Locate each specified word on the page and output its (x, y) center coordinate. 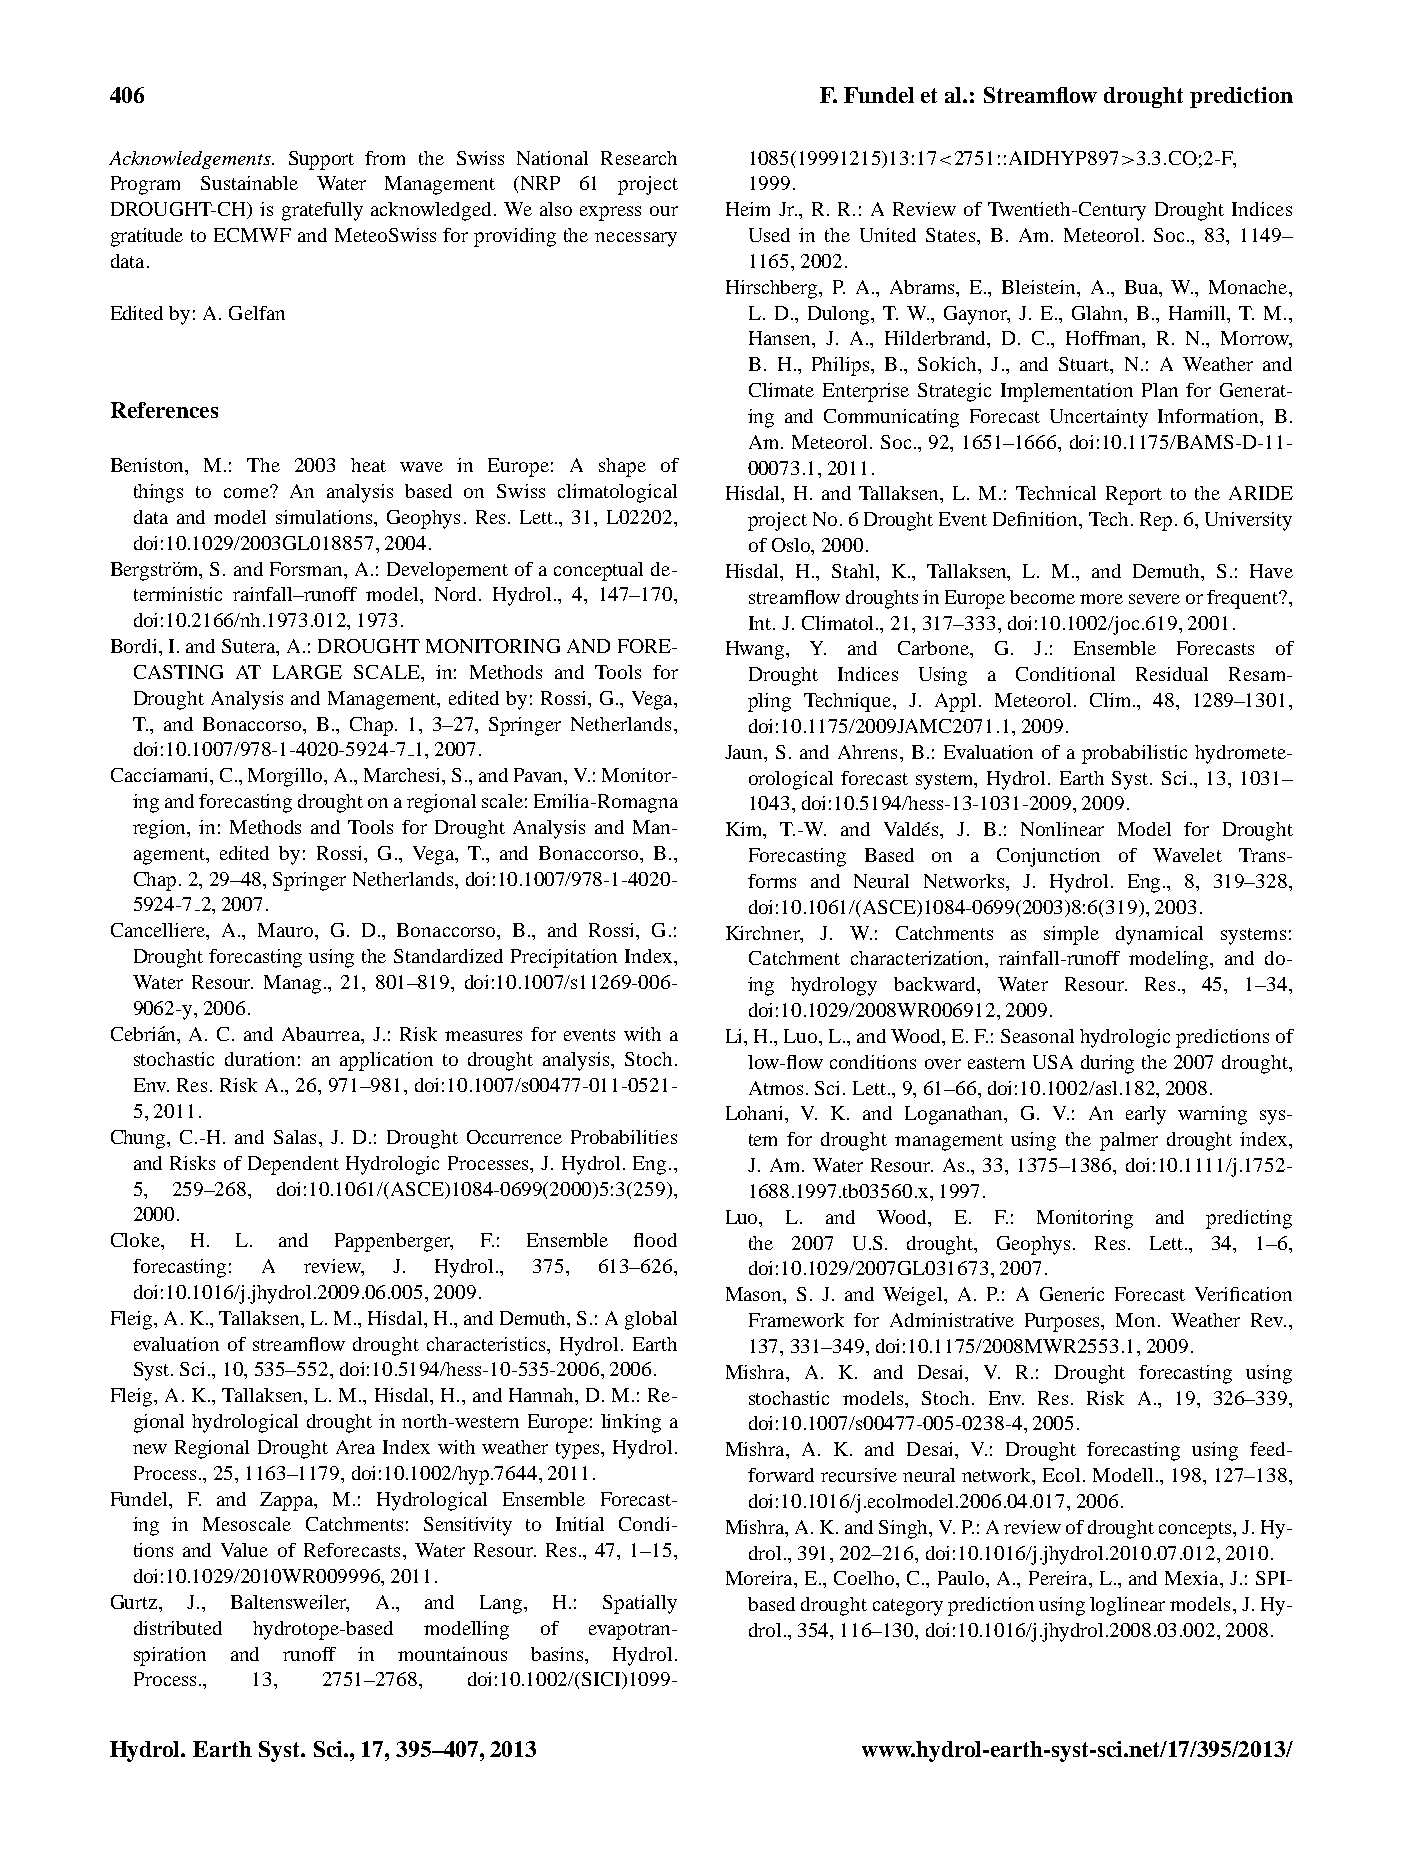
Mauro (287, 930)
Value (244, 1550)
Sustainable (249, 183)
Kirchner (764, 933)
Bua (1143, 287)
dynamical (1159, 935)
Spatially (640, 1604)
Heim (748, 209)
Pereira (1059, 1578)
